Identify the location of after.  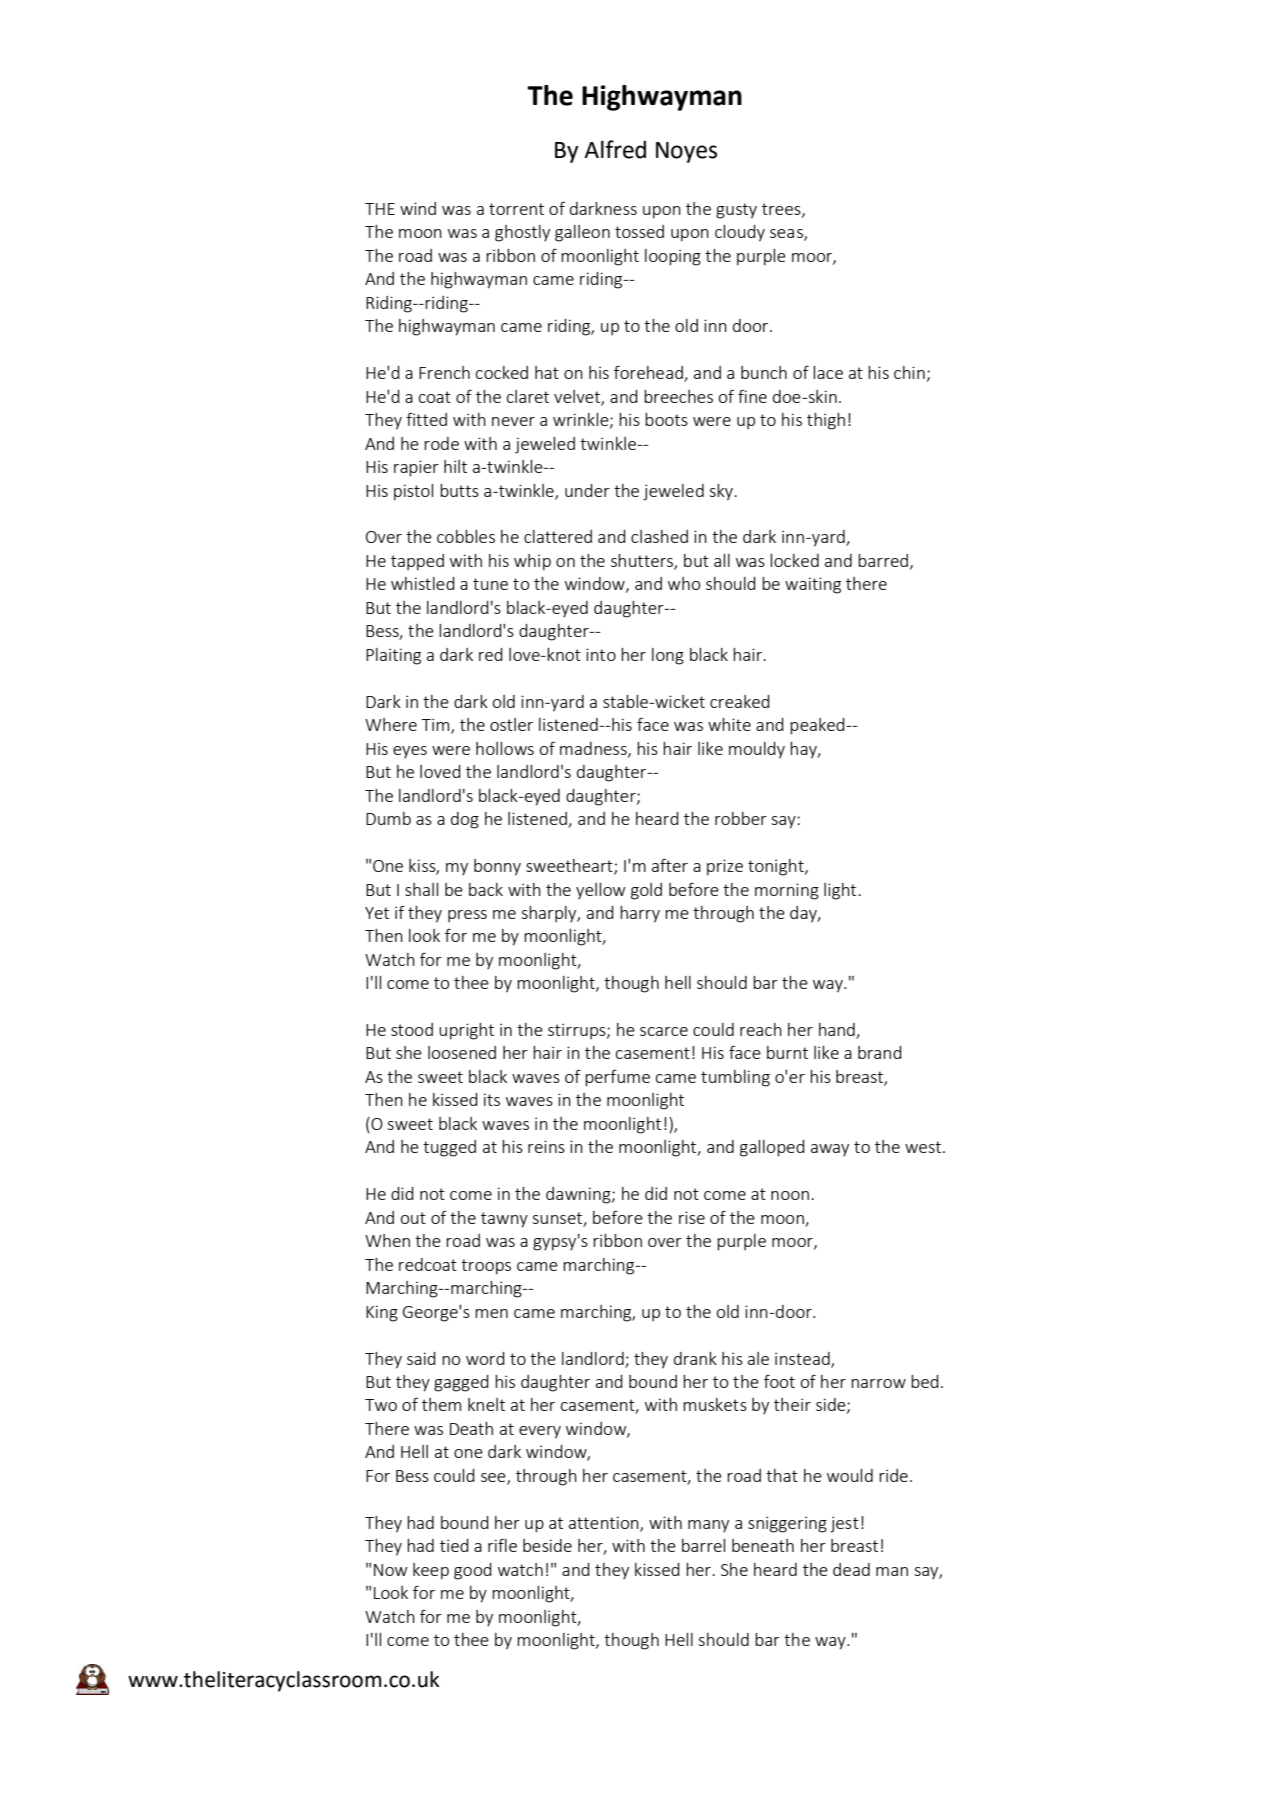
(670, 865).
